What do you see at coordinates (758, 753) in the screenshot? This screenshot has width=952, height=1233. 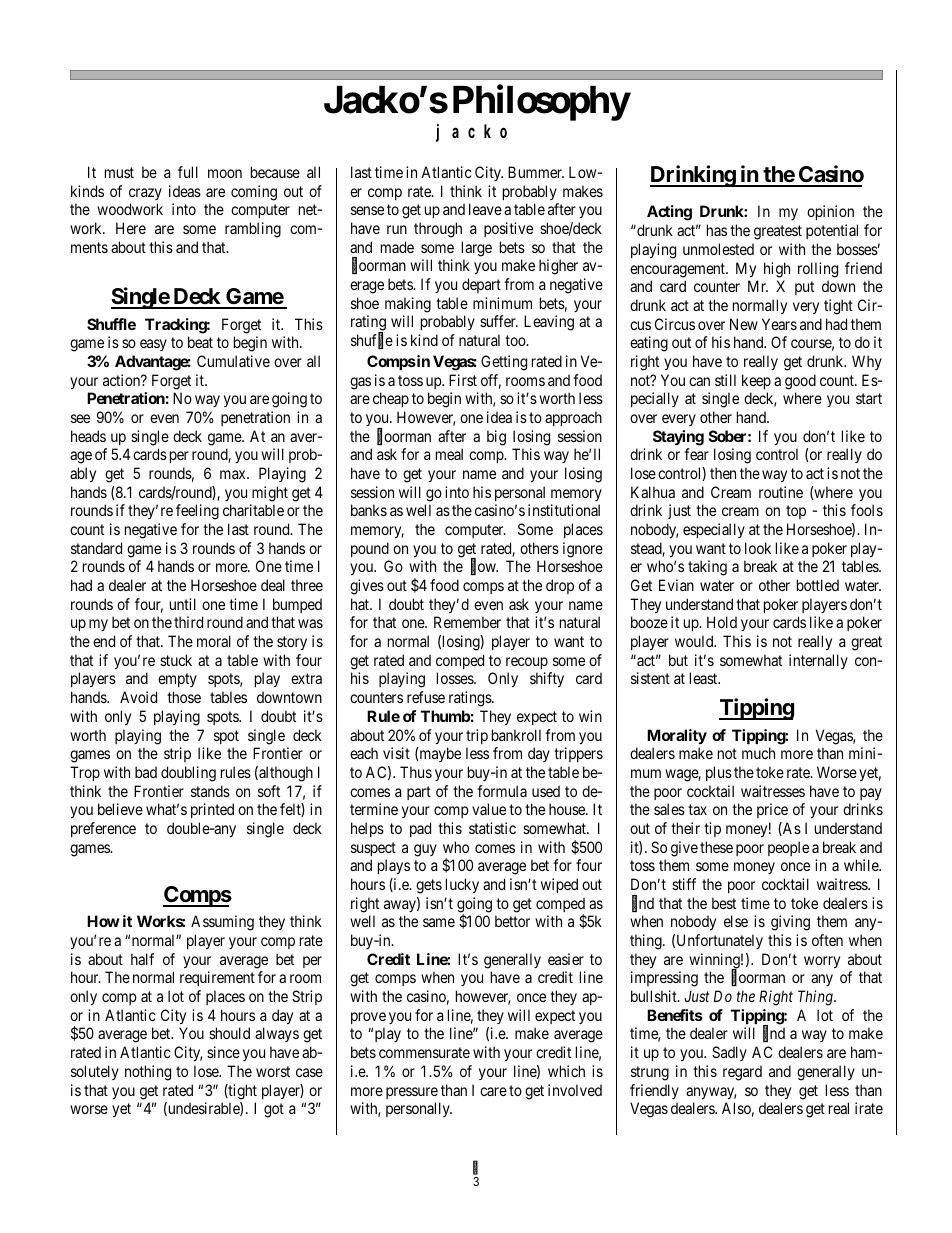 I see `much` at bounding box center [758, 753].
